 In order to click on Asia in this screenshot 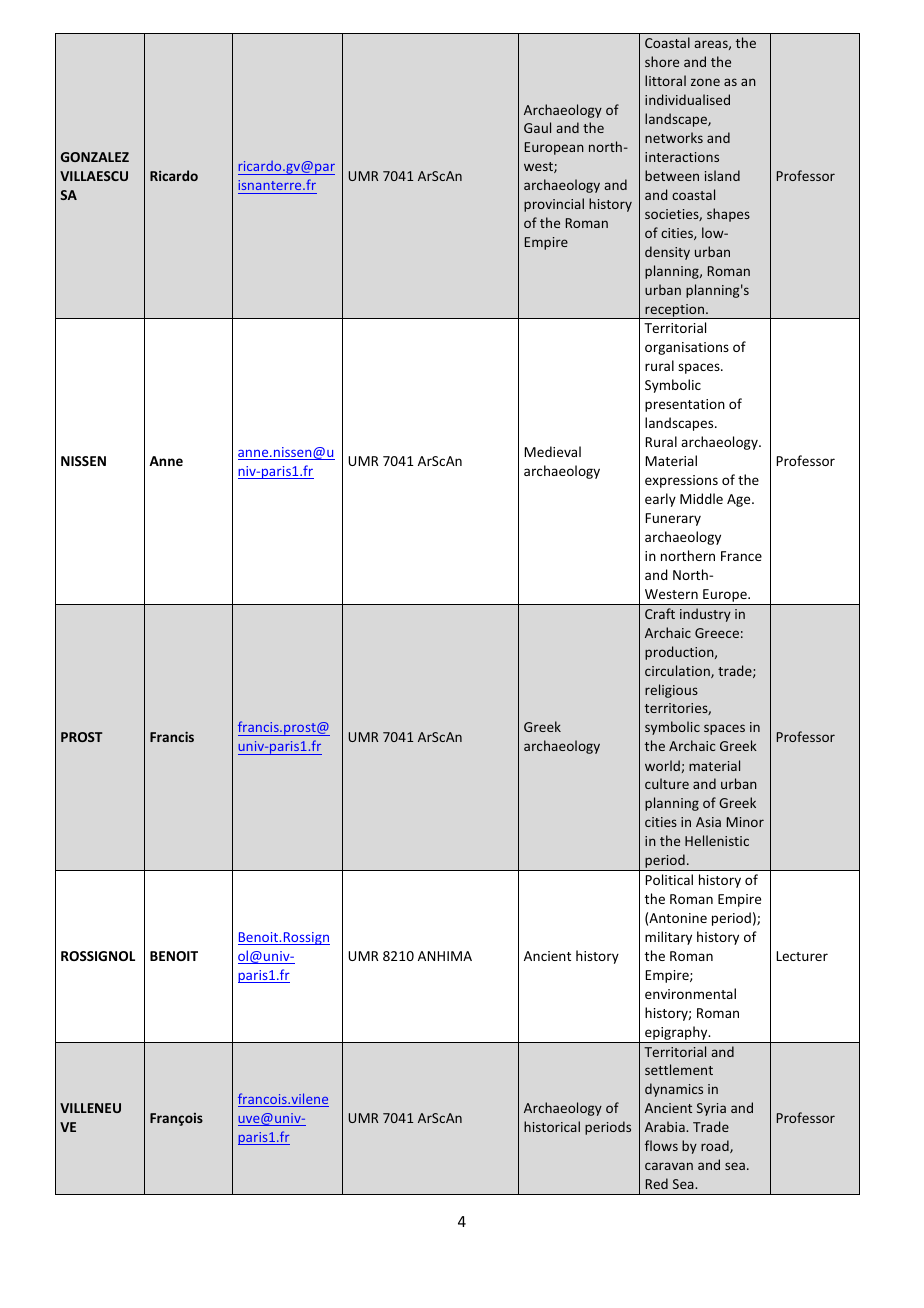, I will do `click(708, 822)`.
